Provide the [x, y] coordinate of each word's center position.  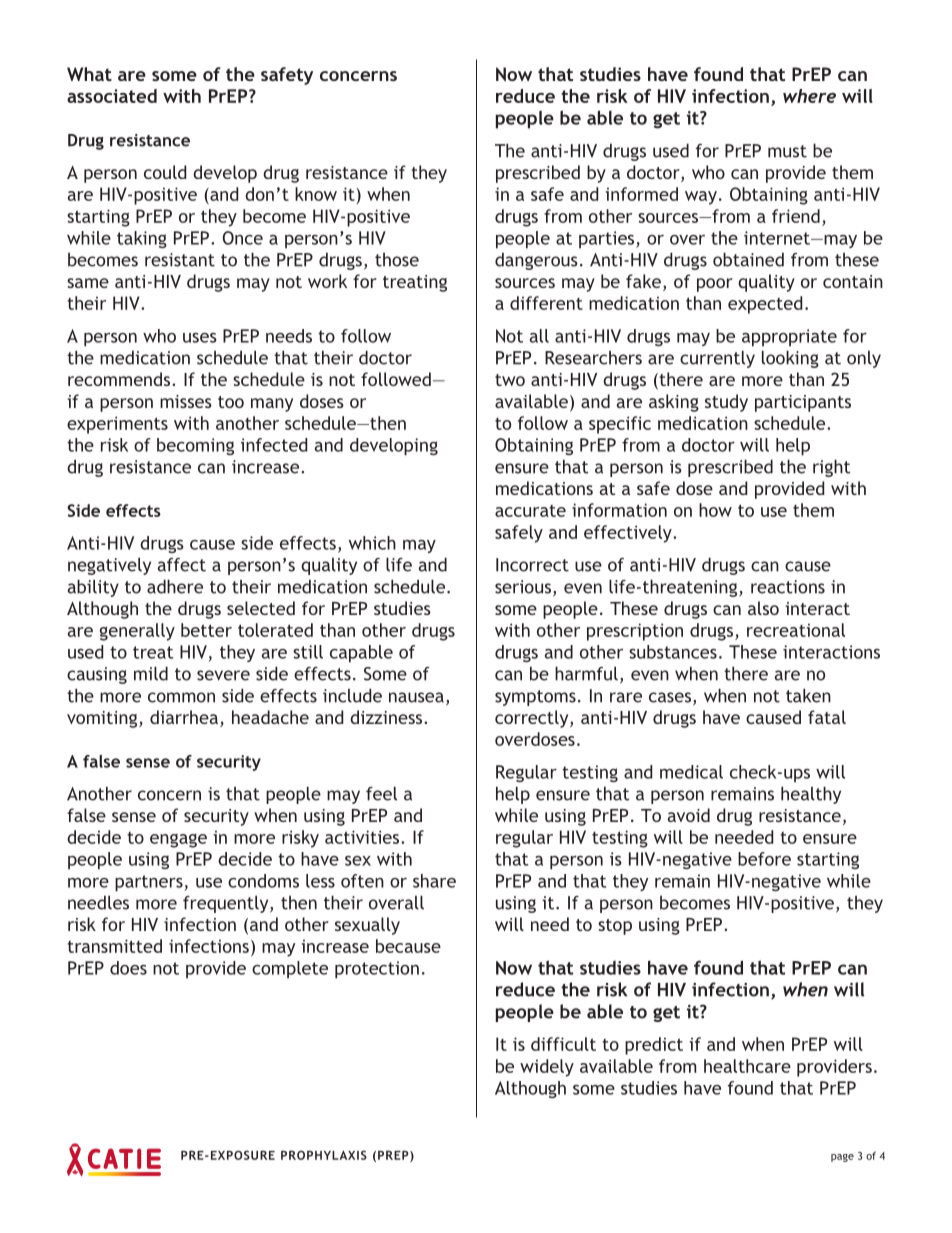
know [316, 194]
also [763, 608]
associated [112, 96]
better [206, 630]
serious [523, 587]
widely [547, 1068]
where [809, 96]
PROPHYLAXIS [324, 1155]
